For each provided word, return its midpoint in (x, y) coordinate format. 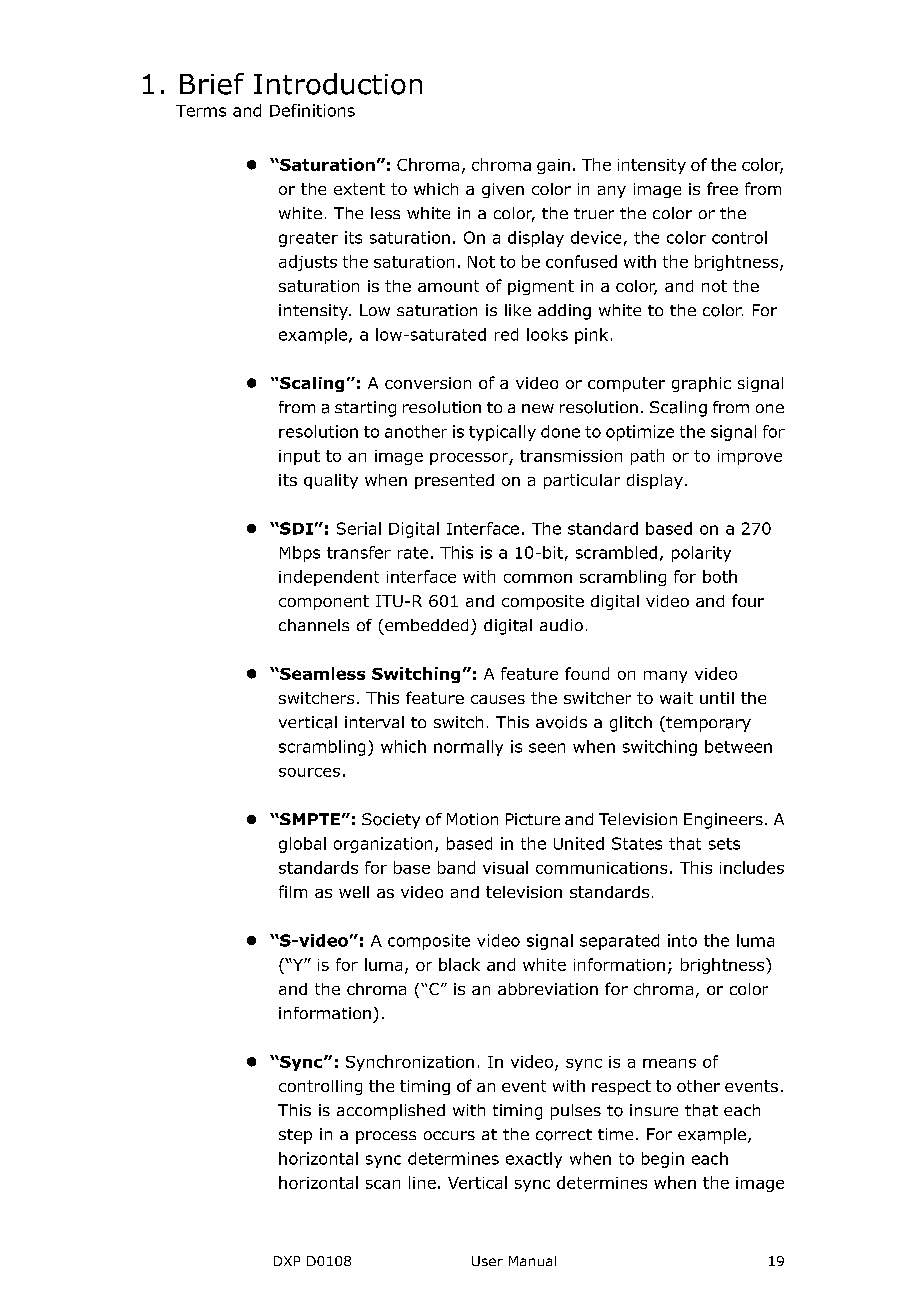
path (647, 457)
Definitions (312, 110)
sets (724, 844)
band (456, 867)
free (722, 188)
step (295, 1136)
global (302, 845)
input (299, 457)
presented (454, 481)
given (503, 190)
